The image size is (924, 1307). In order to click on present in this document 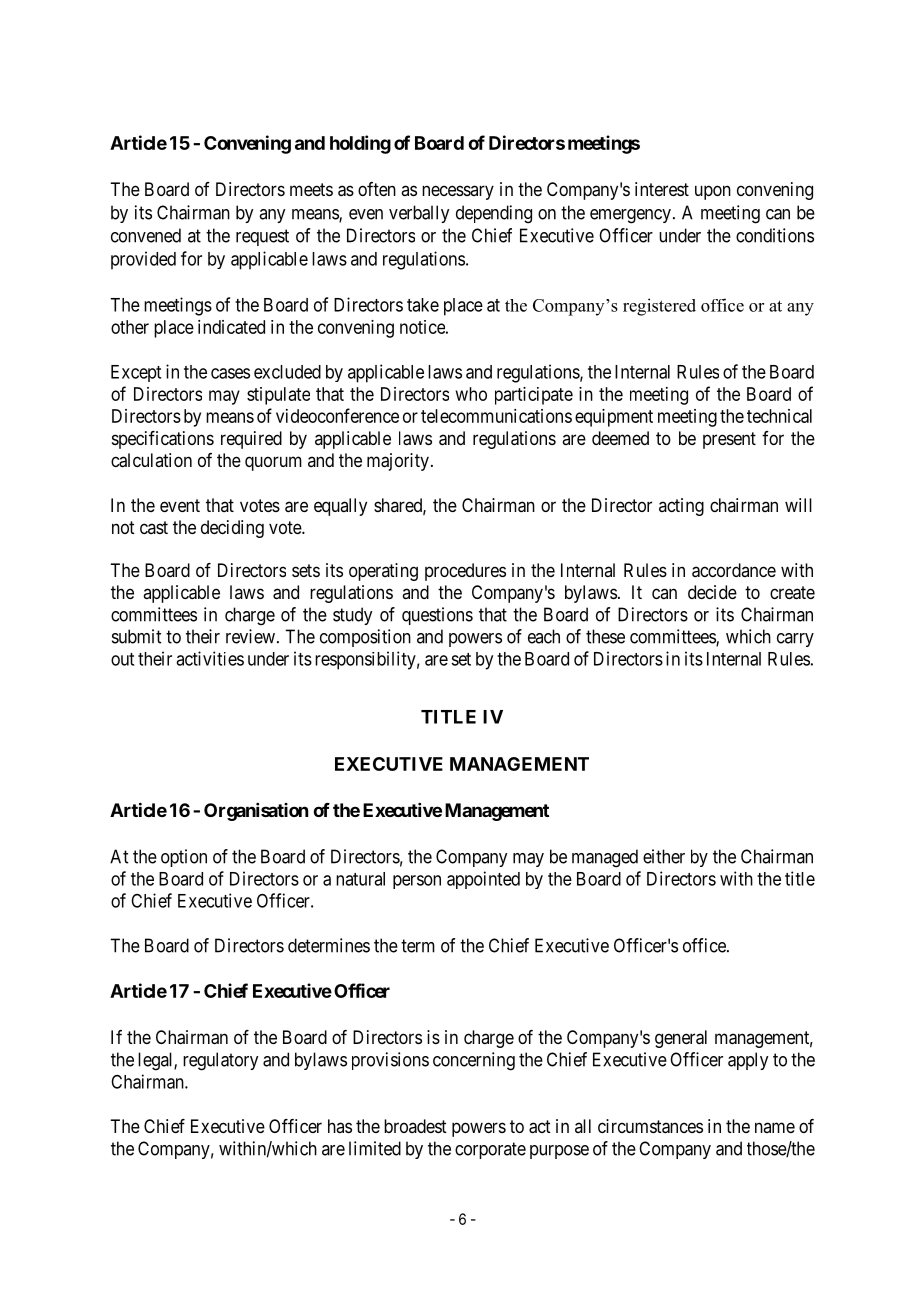, I will do `click(729, 440)`.
